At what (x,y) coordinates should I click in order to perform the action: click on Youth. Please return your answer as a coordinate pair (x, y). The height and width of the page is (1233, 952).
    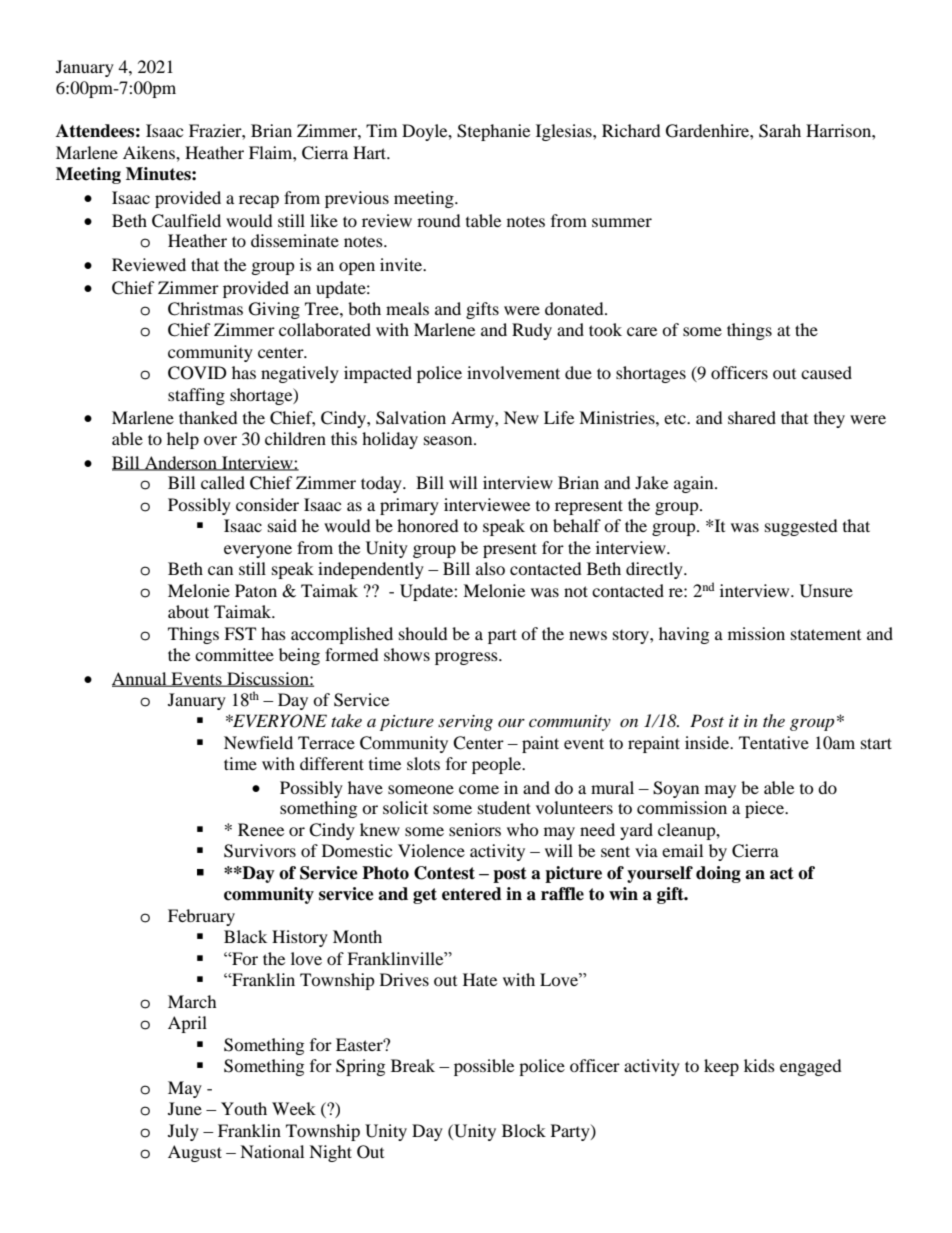
    Looking at the image, I should click on (244, 1108).
